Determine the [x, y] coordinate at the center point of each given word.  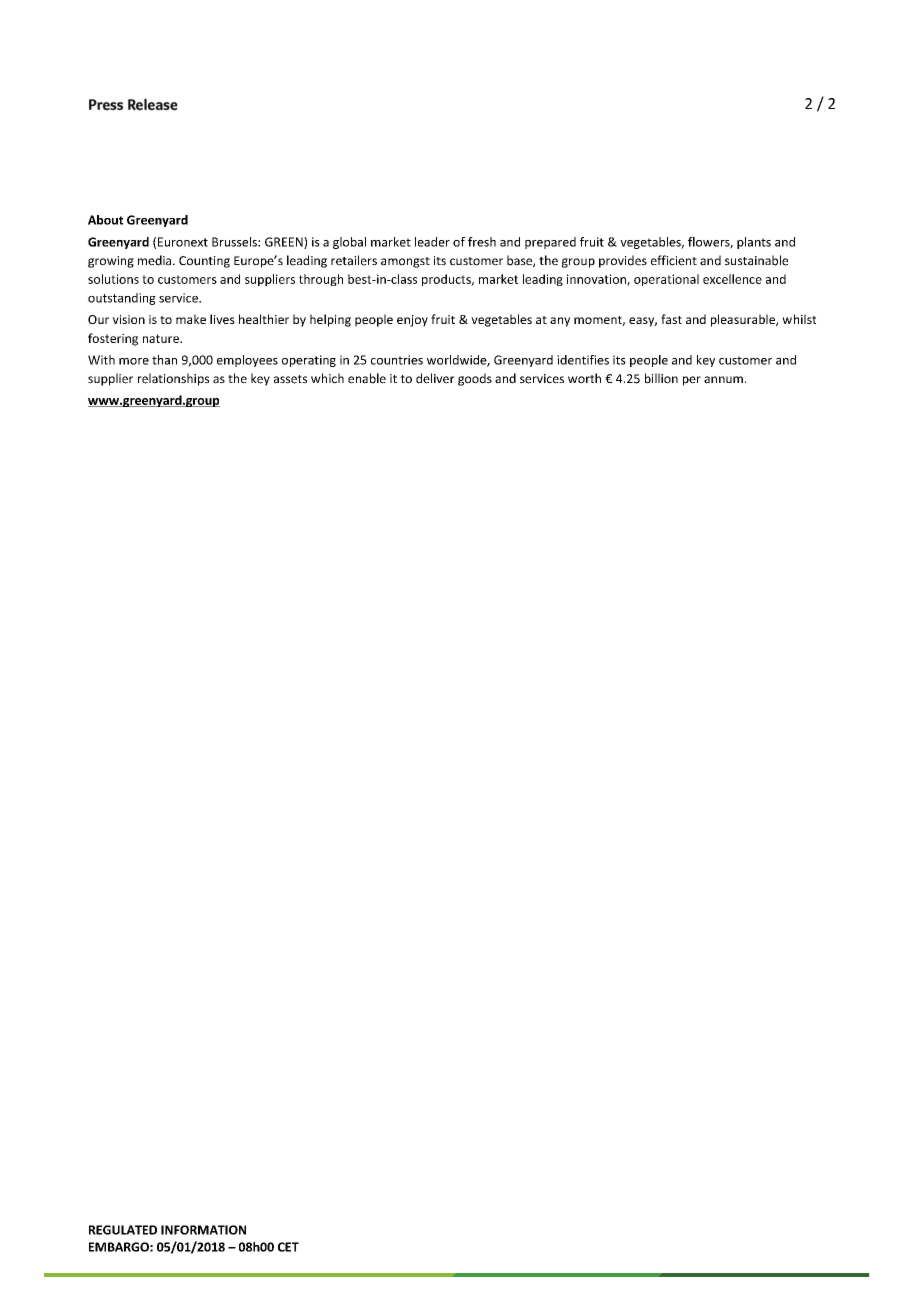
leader [432, 242]
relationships [173, 379]
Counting [204, 262]
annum [723, 380]
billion [661, 378]
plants [754, 243]
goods [475, 379]
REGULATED [123, 1230]
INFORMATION [203, 1230]
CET [288, 1247]
